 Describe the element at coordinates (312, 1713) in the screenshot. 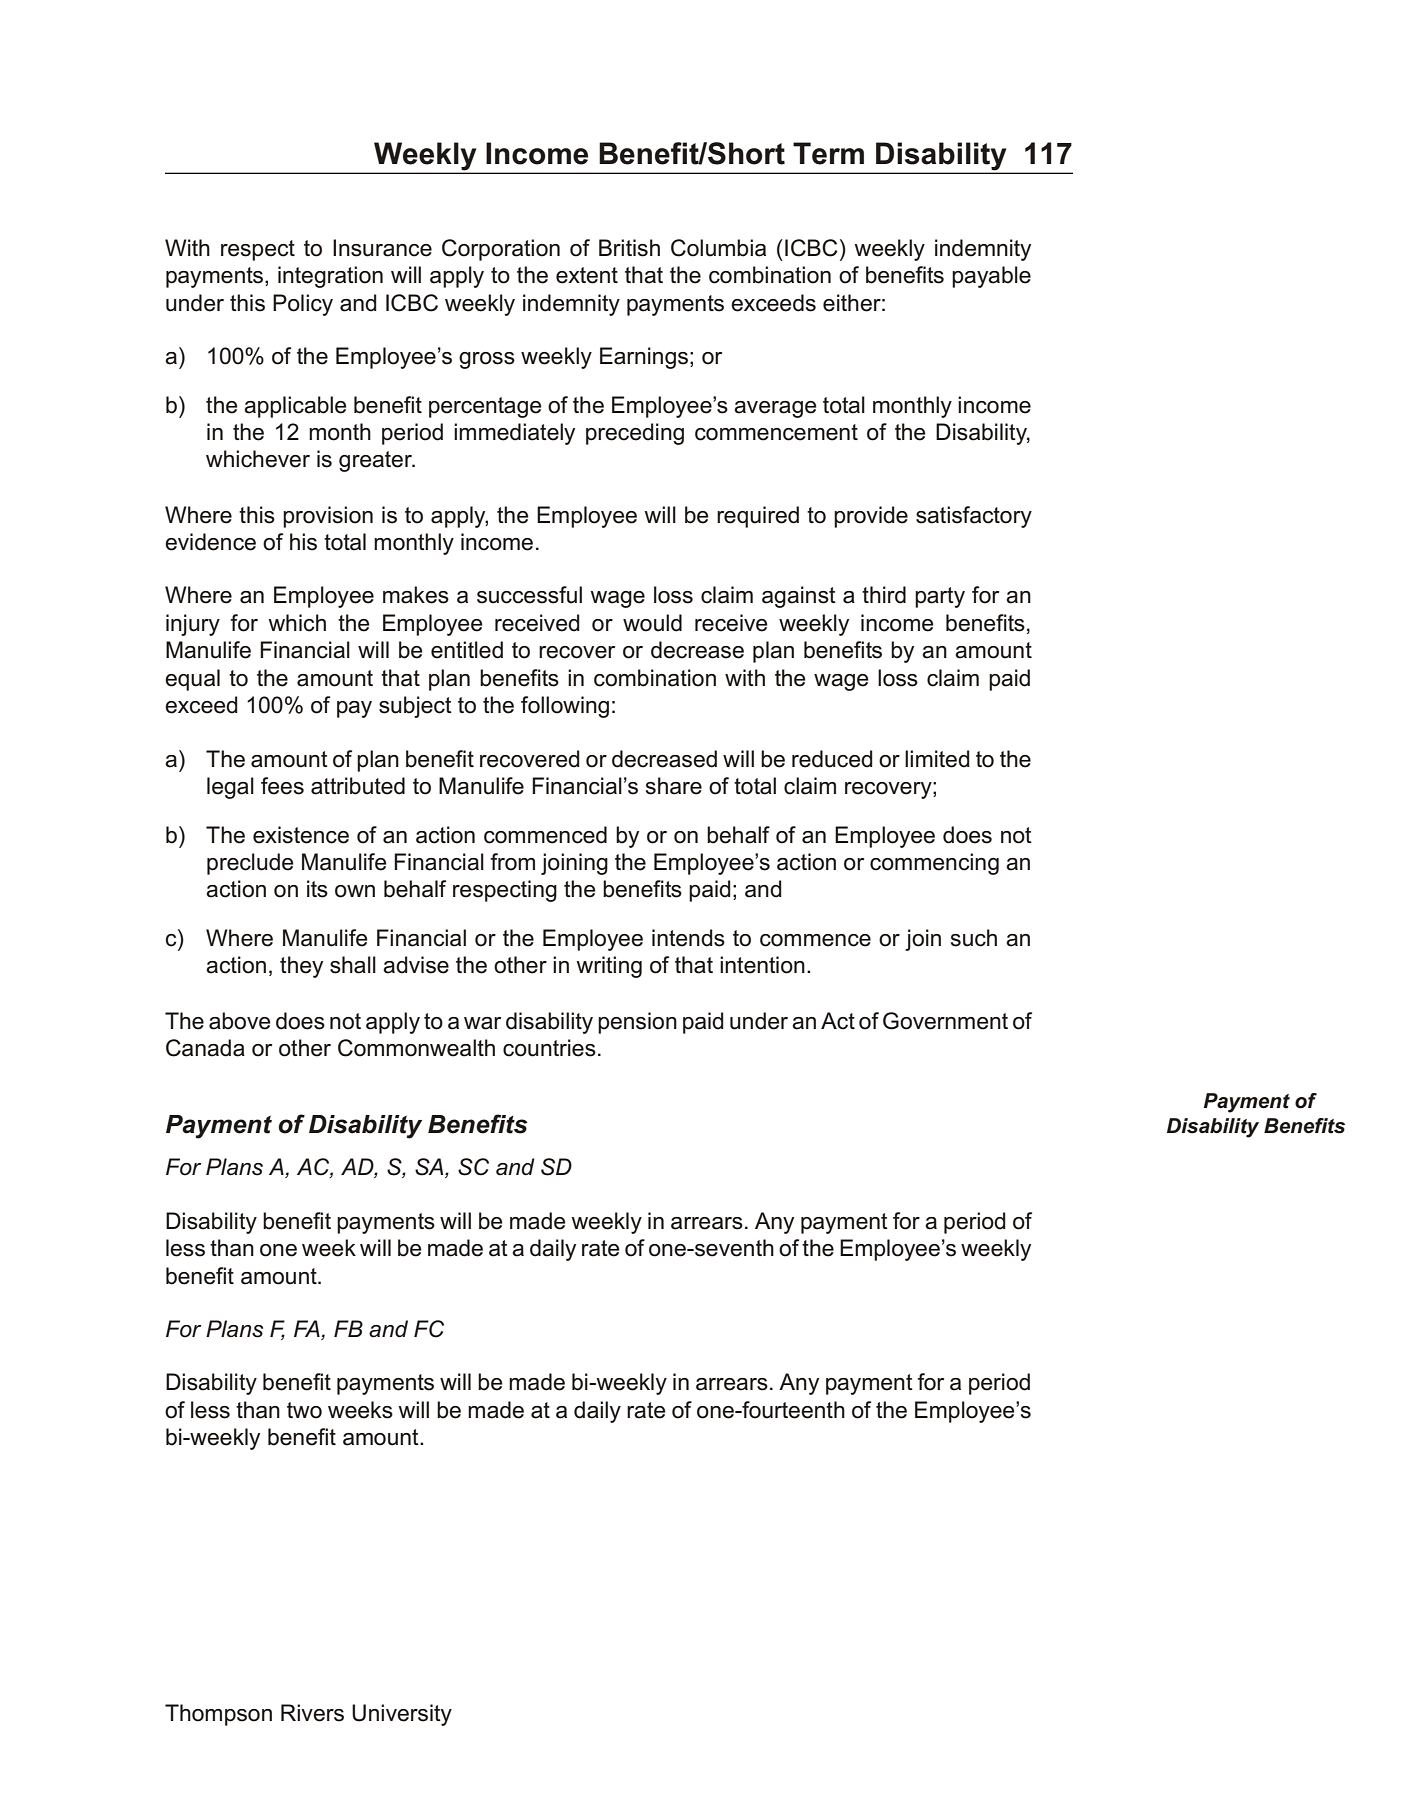

I see `Rivers` at that location.
